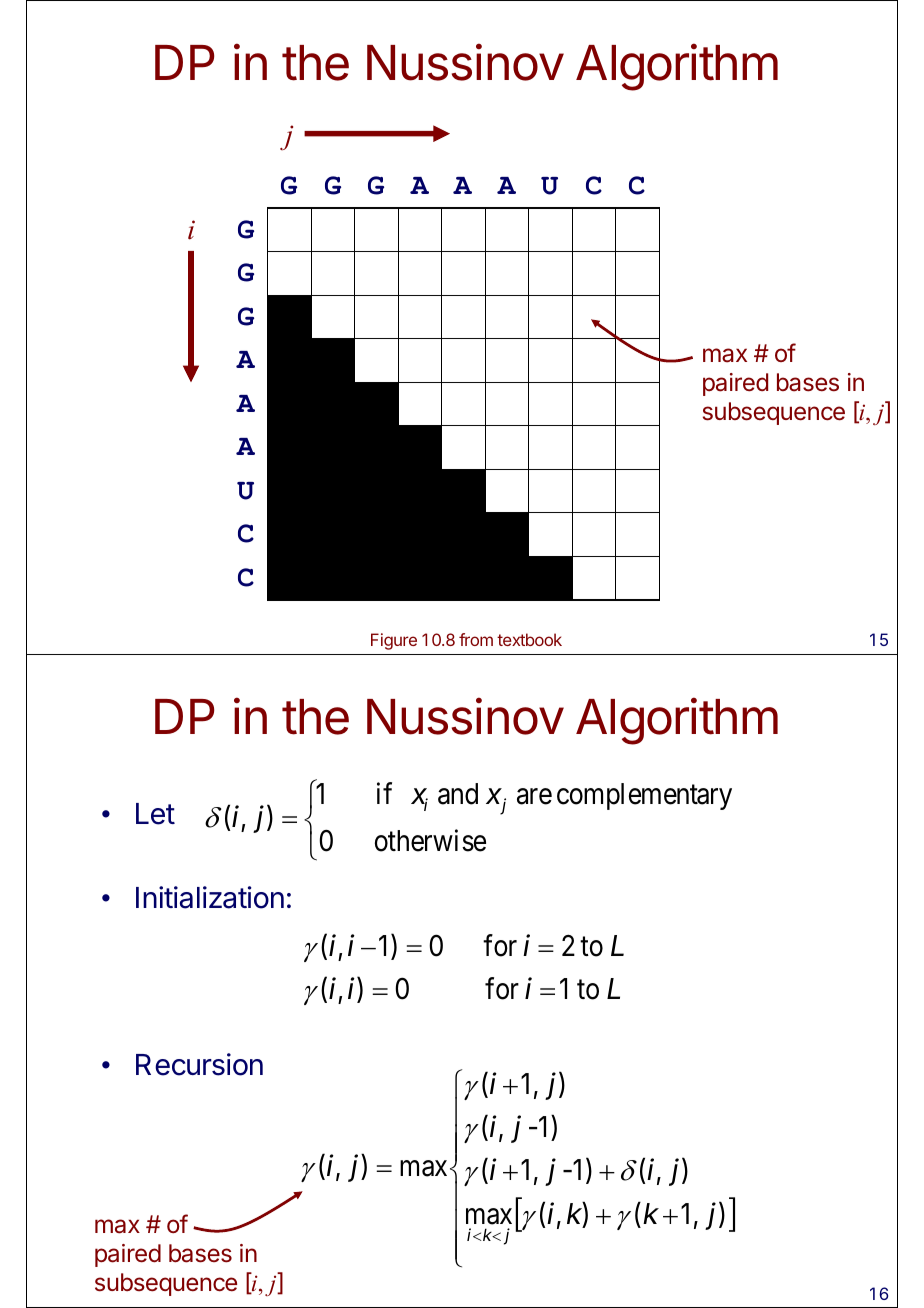  Describe the element at coordinates (476, 639) in the document. I see `from` at that location.
